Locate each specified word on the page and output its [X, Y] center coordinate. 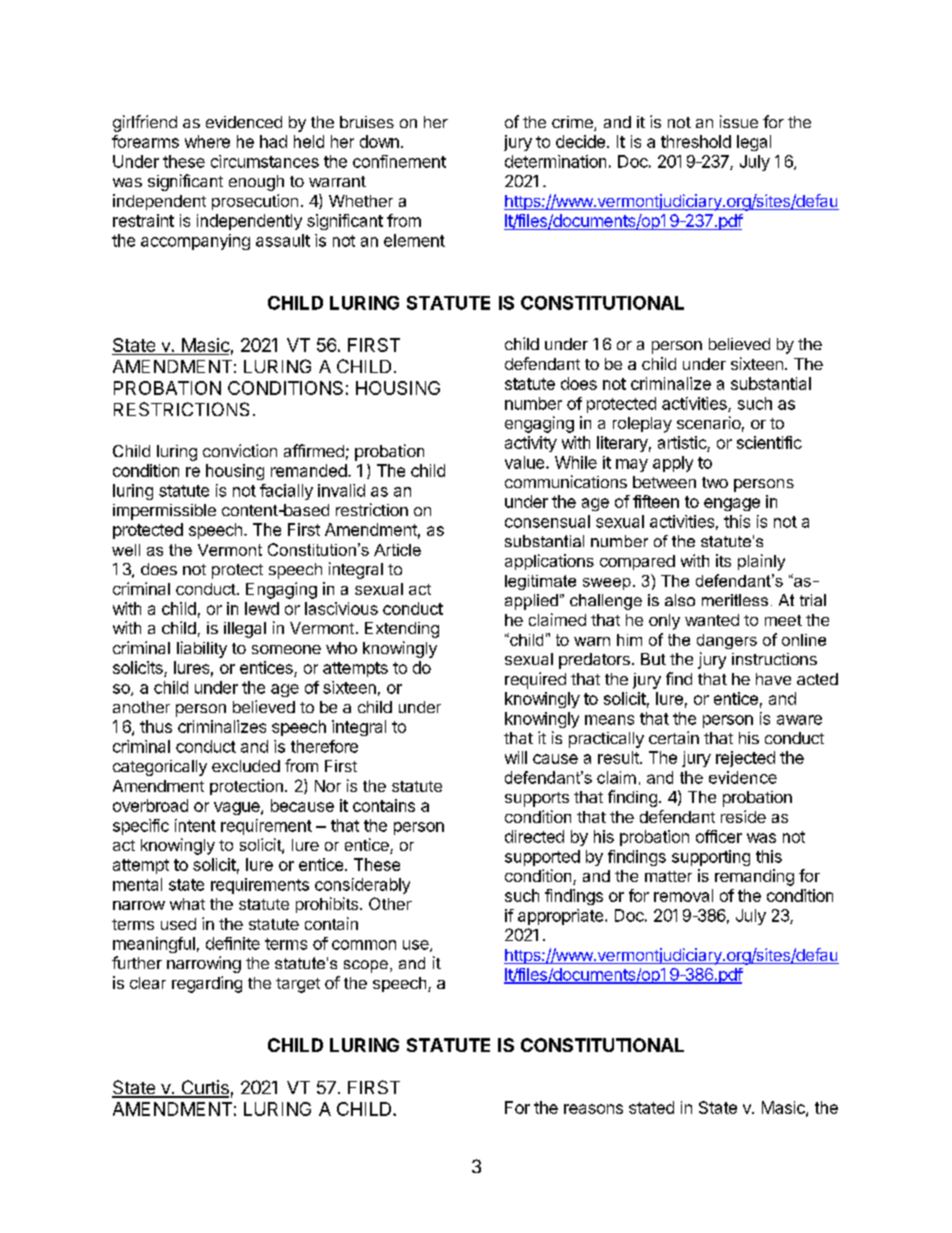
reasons [593, 1109]
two [715, 482]
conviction [240, 450]
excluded [246, 766]
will [516, 757]
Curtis [204, 1088]
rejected [745, 759]
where [207, 141]
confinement [399, 161]
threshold [696, 141]
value [526, 462]
